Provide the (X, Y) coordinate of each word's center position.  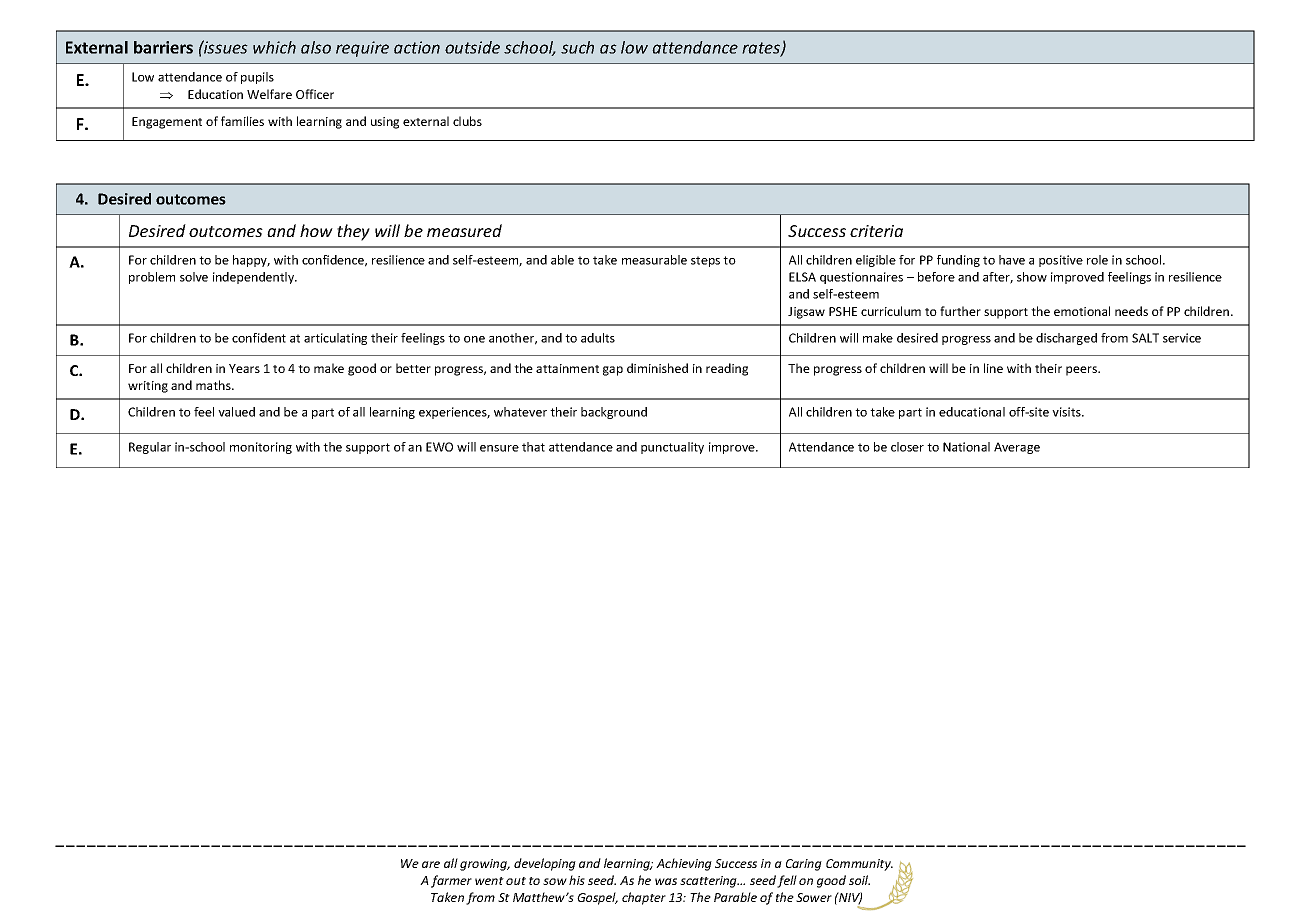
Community (859, 865)
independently (255, 278)
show (1032, 277)
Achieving (684, 864)
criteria (876, 231)
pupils (257, 78)
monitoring (261, 448)
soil (859, 880)
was (666, 881)
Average (1017, 448)
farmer (451, 881)
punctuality (672, 448)
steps (705, 261)
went (489, 881)
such (577, 47)
